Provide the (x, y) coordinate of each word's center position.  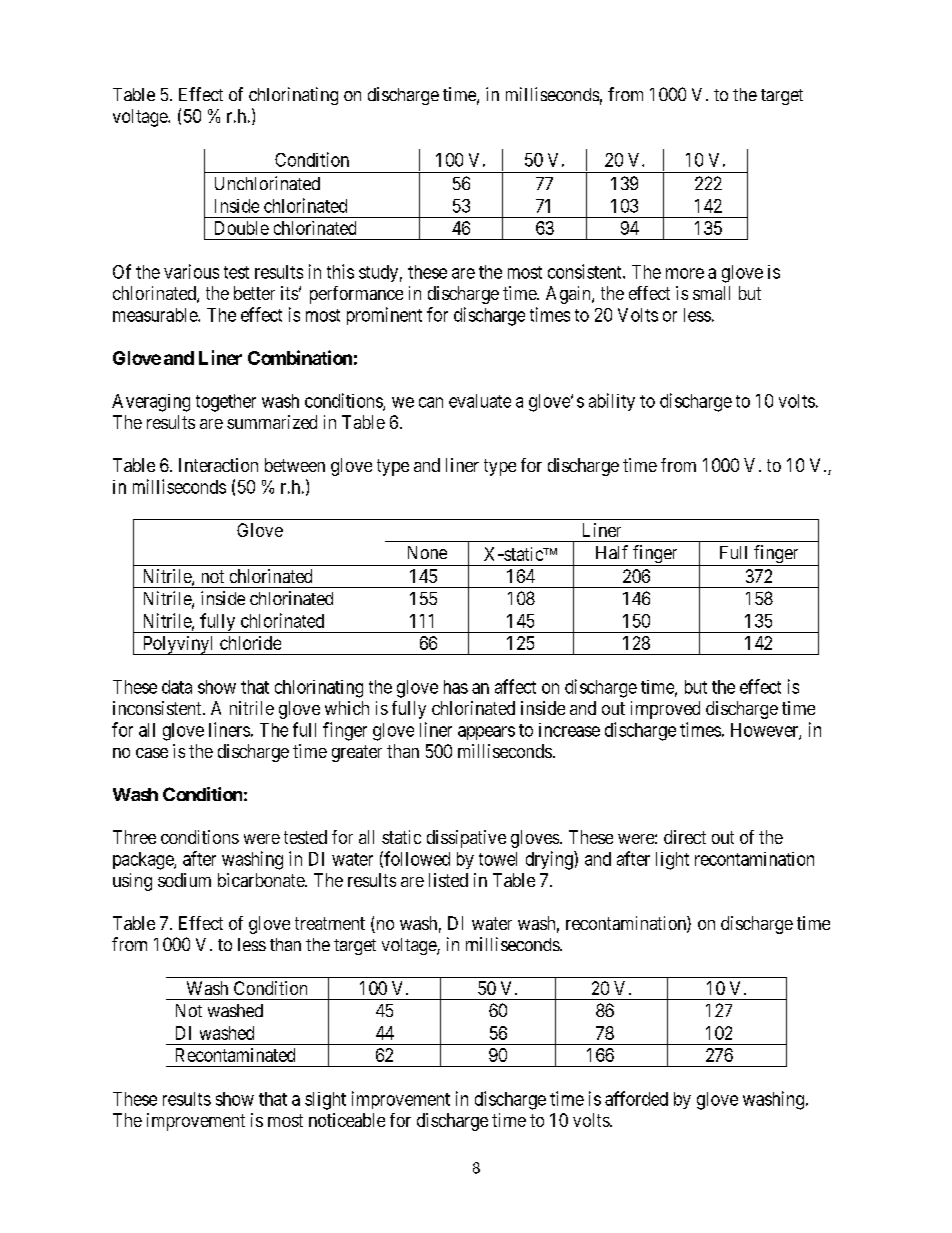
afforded (636, 1098)
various (191, 271)
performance (356, 295)
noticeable (347, 1120)
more (685, 273)
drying (550, 860)
